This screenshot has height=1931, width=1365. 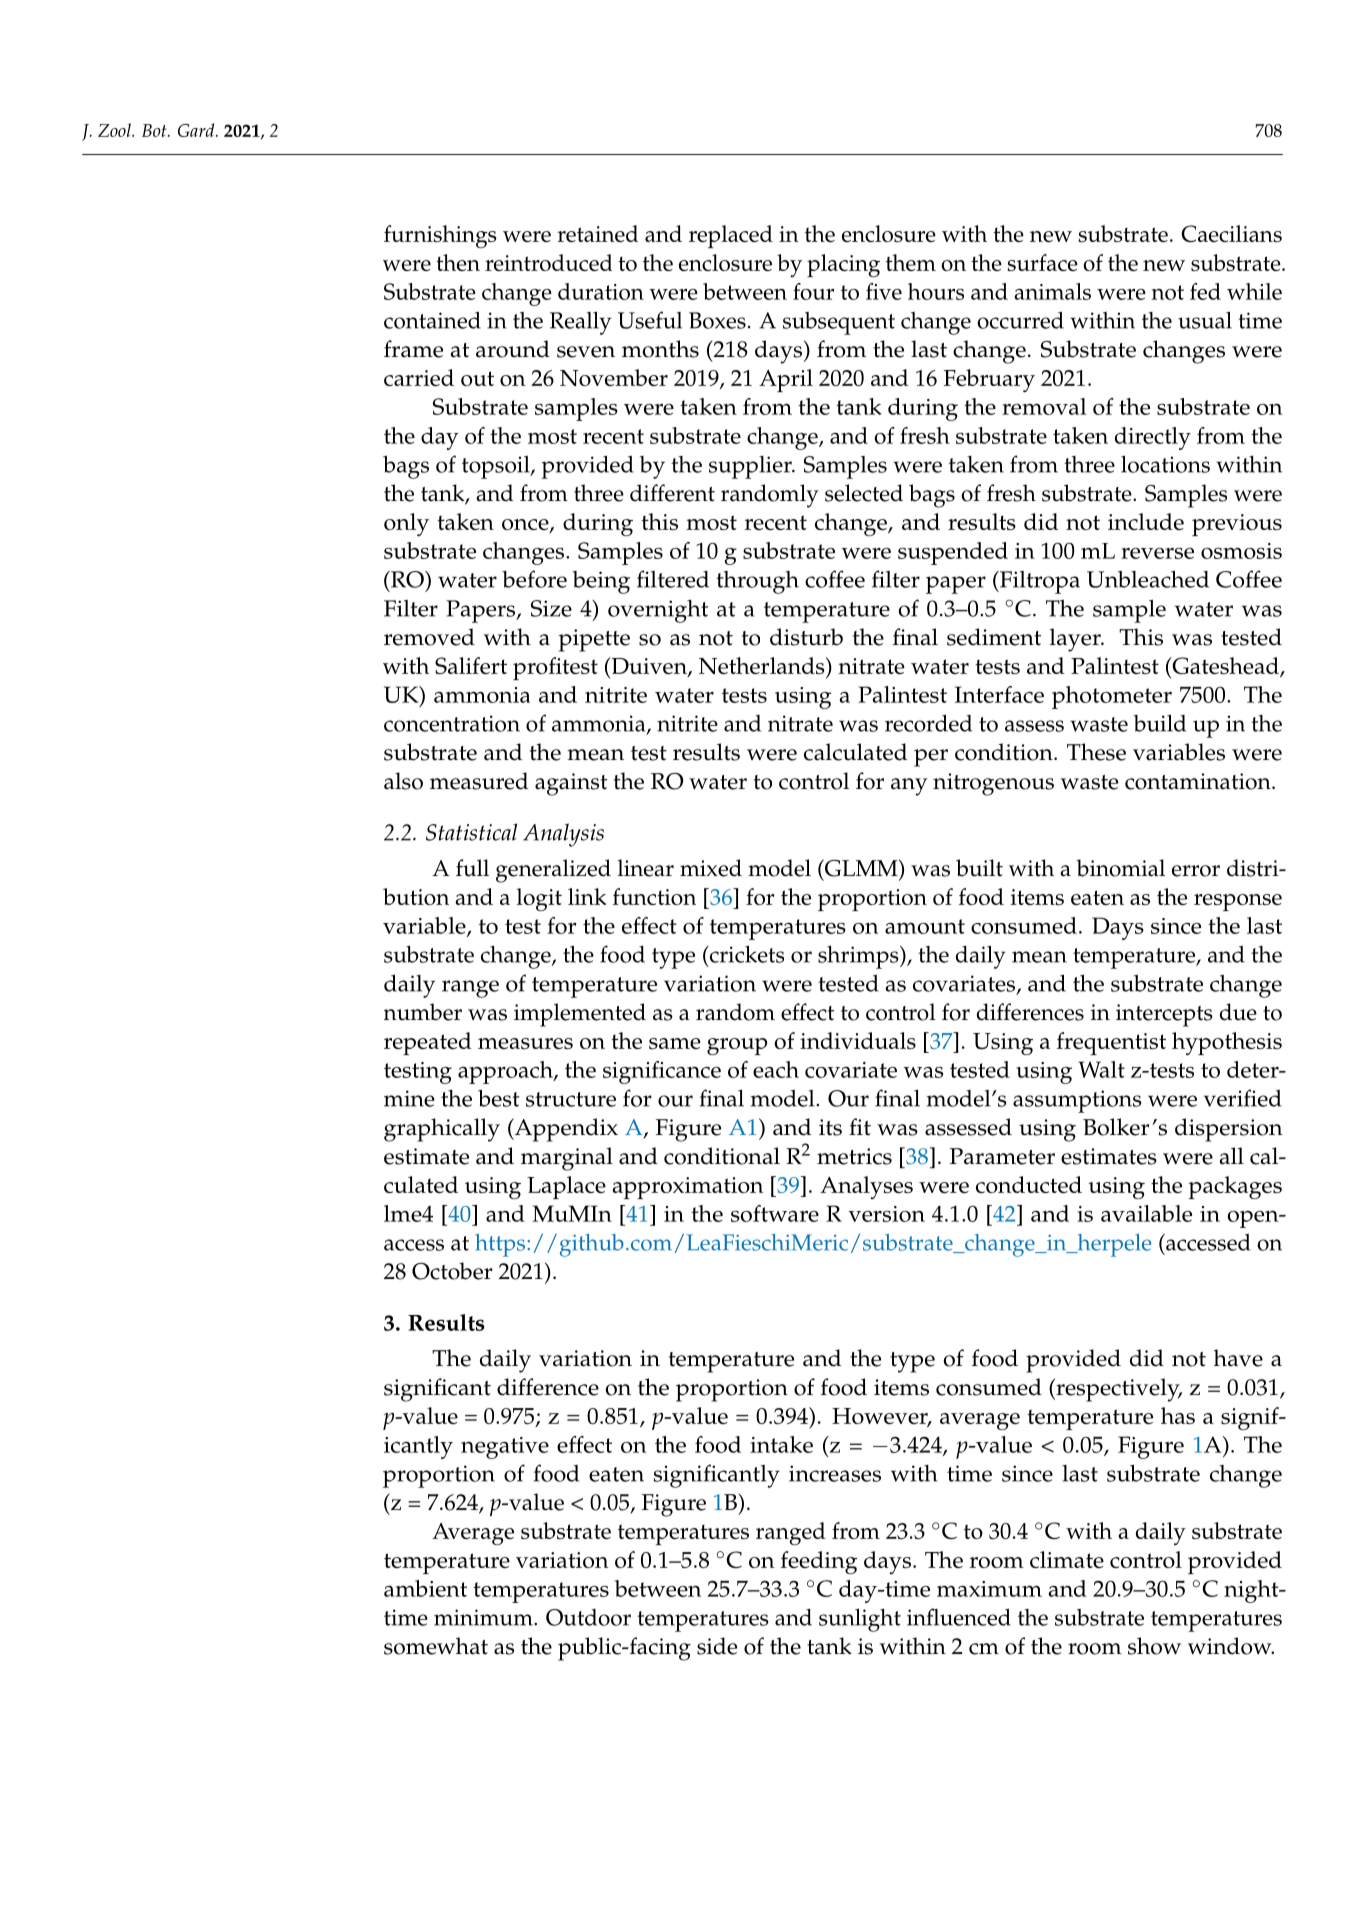 What do you see at coordinates (197, 130) in the screenshot?
I see `Gard` at bounding box center [197, 130].
